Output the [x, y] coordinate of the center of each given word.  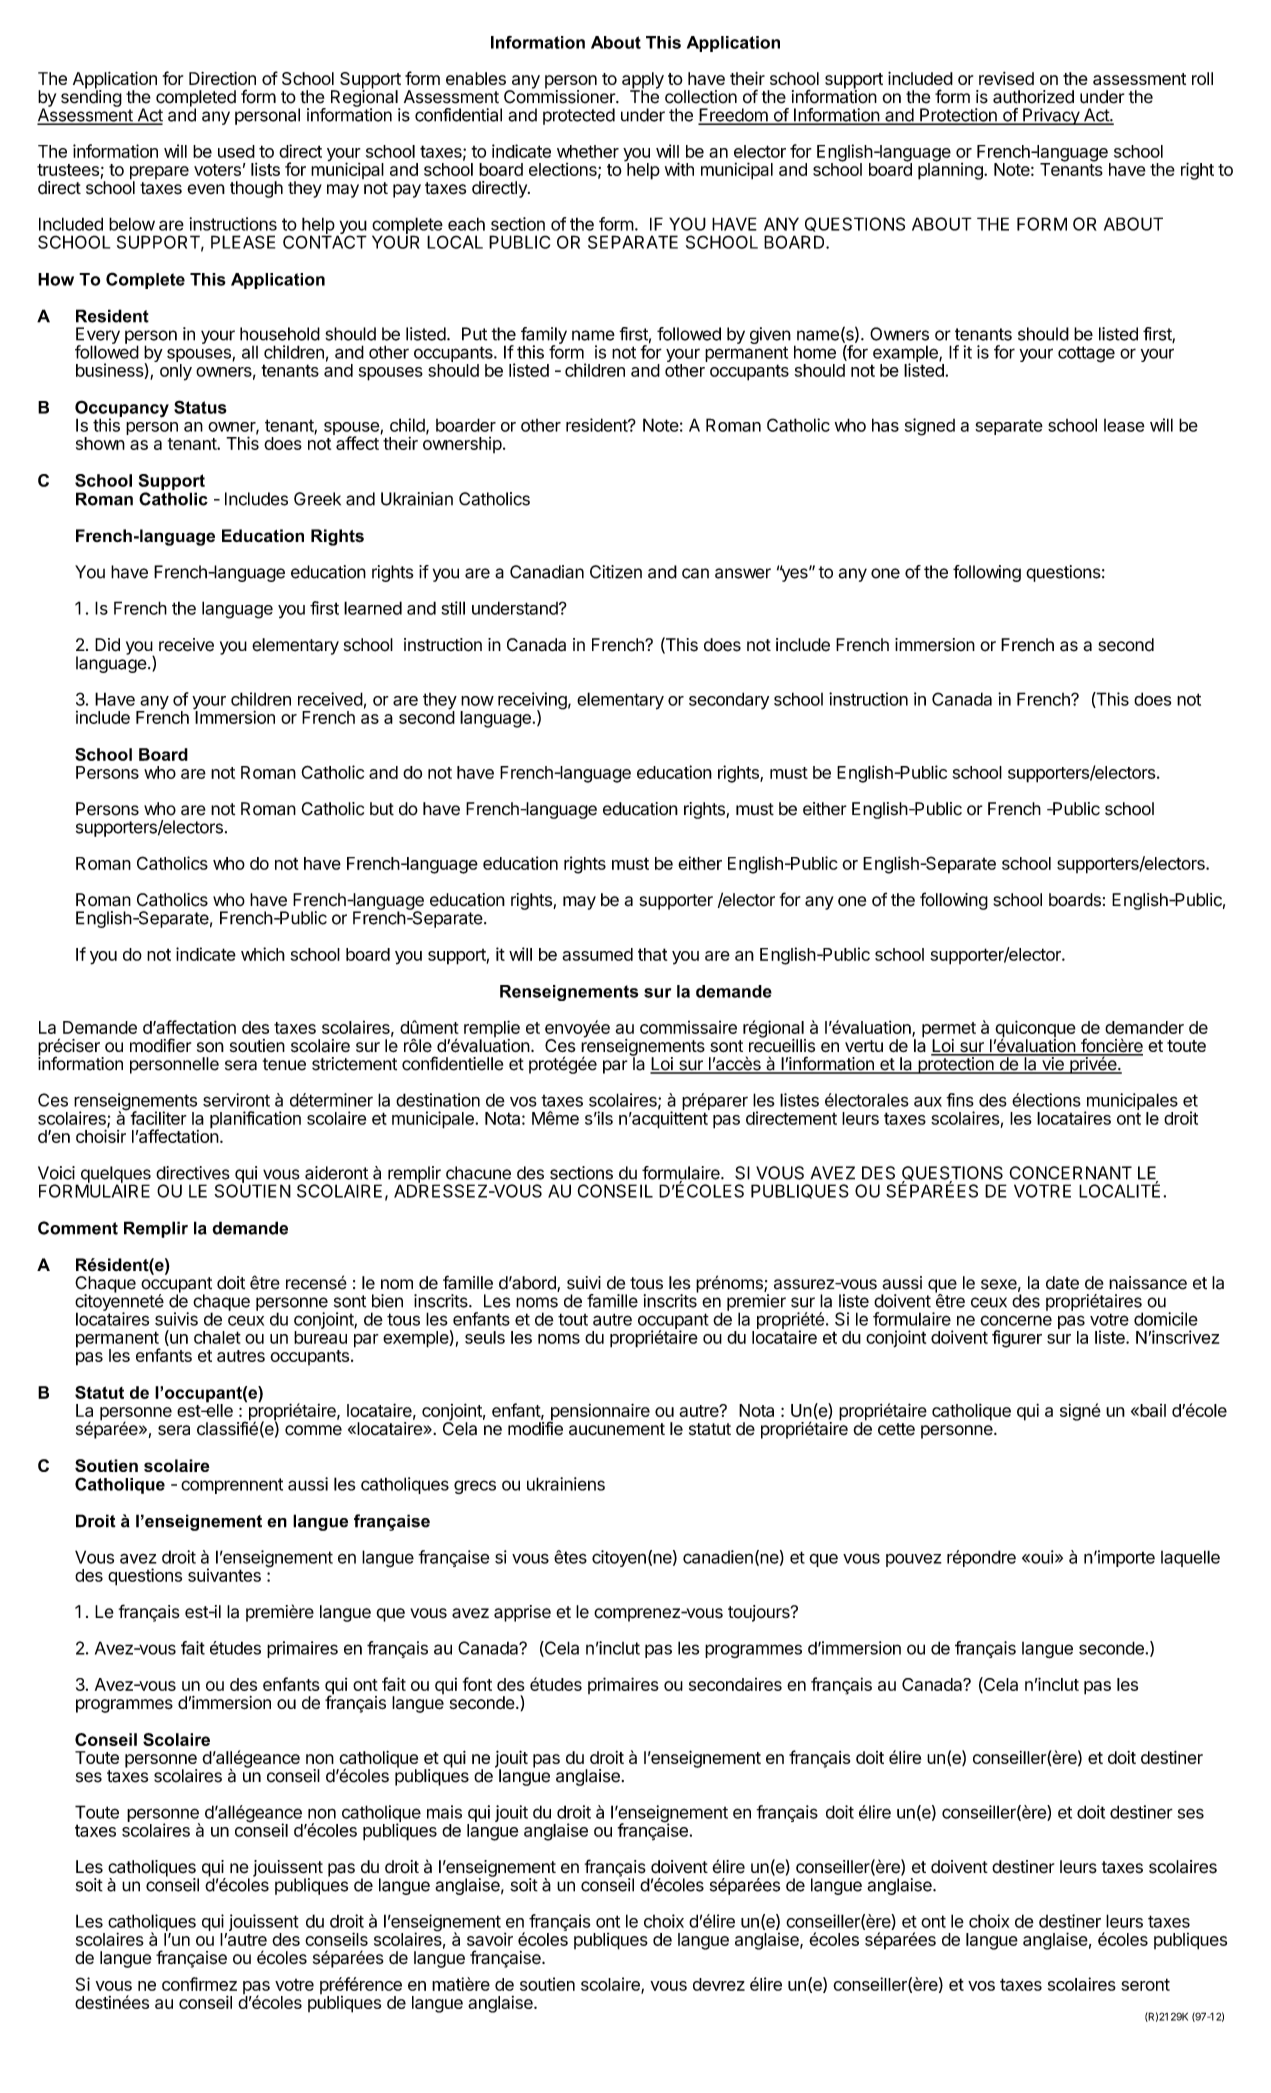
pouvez [914, 1560]
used [236, 151]
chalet [217, 1337]
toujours [760, 1613]
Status [200, 407]
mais [444, 1812]
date [1062, 1283]
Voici [56, 1173]
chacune [478, 1173]
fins [960, 1100]
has [885, 425]
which [263, 954]
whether [588, 151]
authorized [1033, 97]
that [652, 954]
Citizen [616, 572]
